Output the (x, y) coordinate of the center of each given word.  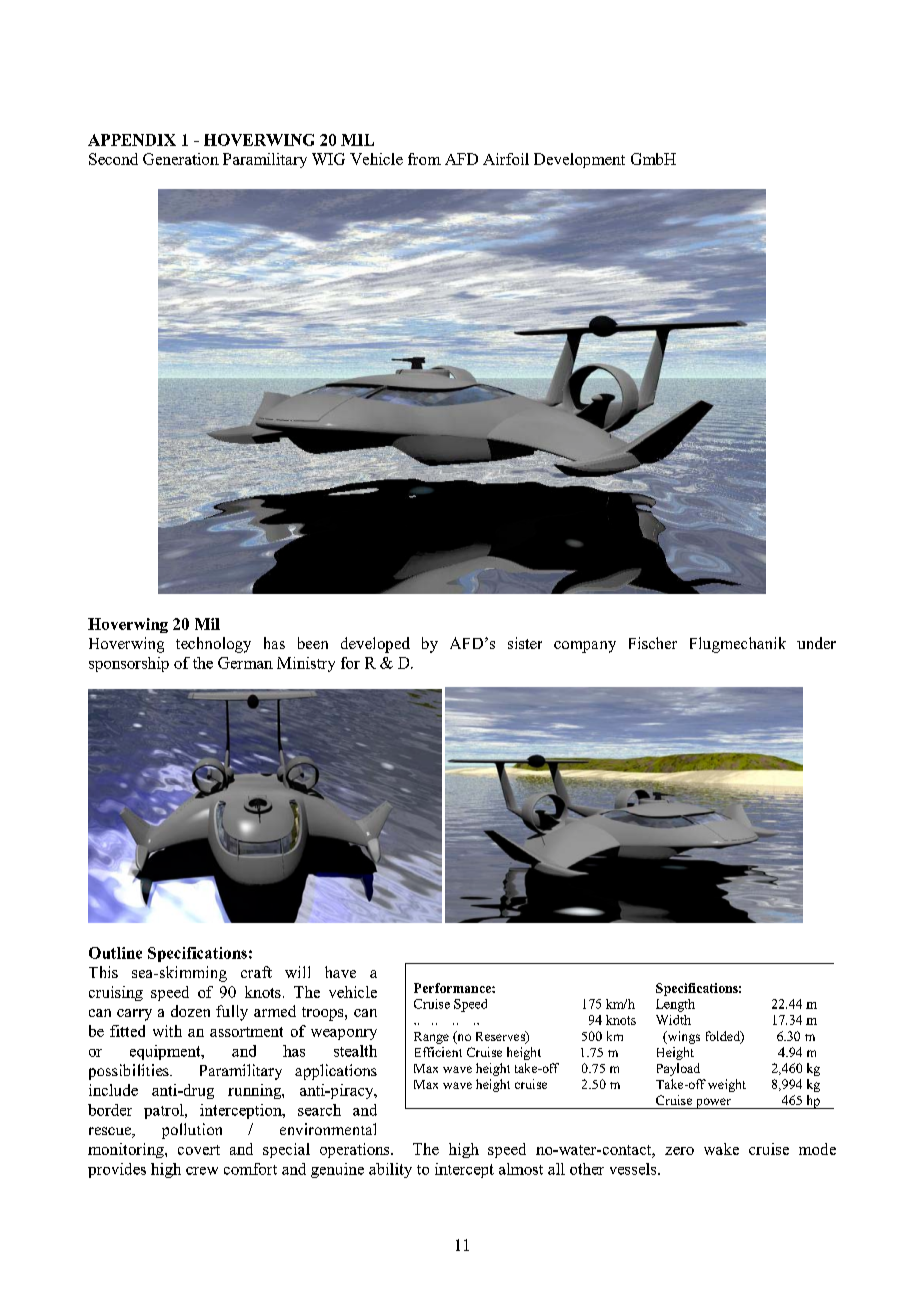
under (816, 643)
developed (375, 645)
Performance (453, 988)
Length (675, 1005)
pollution (192, 1131)
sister (525, 643)
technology (213, 645)
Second (113, 159)
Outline (115, 953)
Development (579, 160)
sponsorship (129, 664)
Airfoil (506, 159)
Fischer (653, 643)
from (424, 159)
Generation (181, 159)
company (585, 647)
